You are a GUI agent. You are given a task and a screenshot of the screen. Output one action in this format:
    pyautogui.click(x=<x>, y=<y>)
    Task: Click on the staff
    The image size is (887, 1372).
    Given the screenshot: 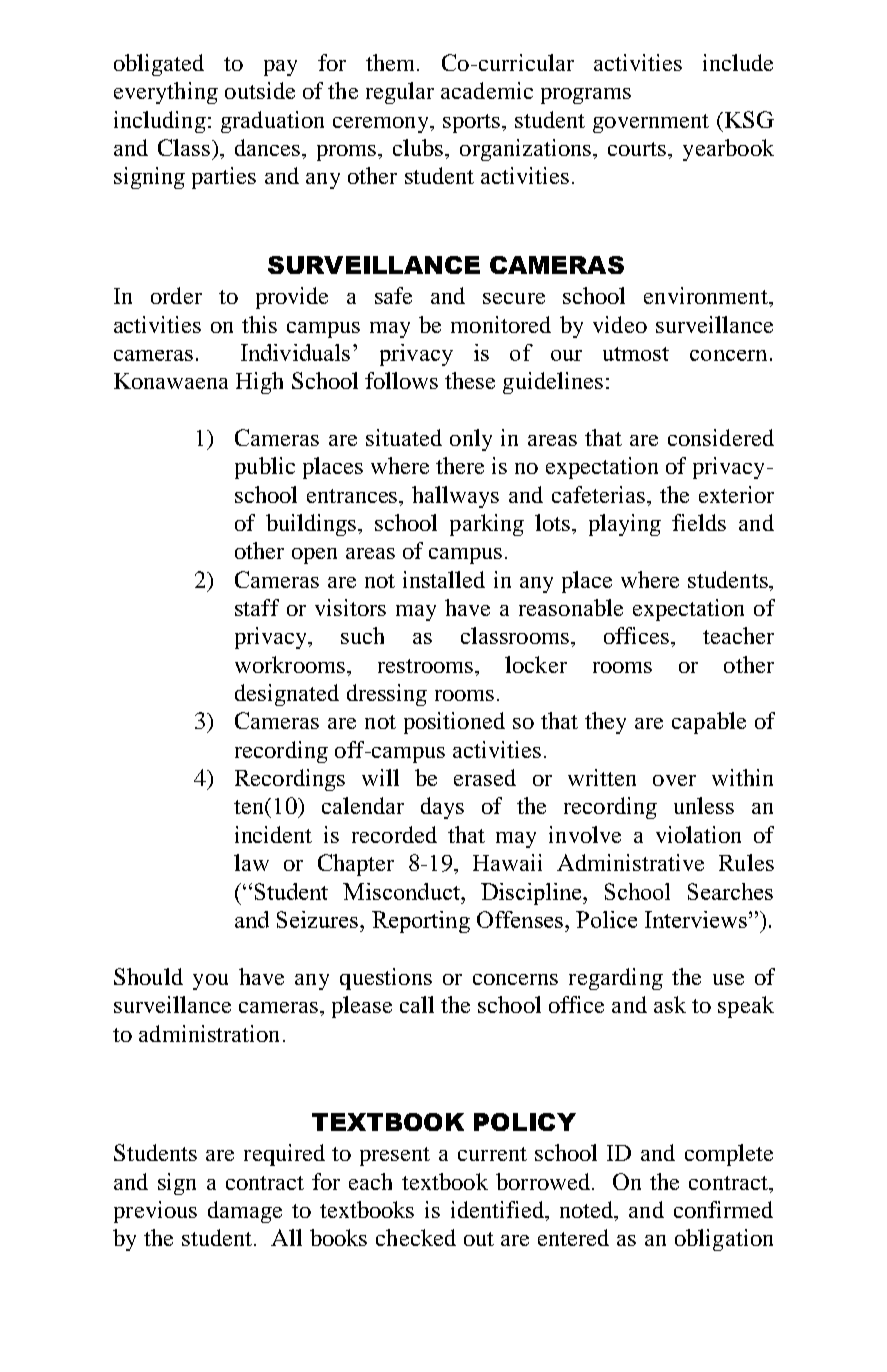 What is the action you would take?
    pyautogui.click(x=257, y=607)
